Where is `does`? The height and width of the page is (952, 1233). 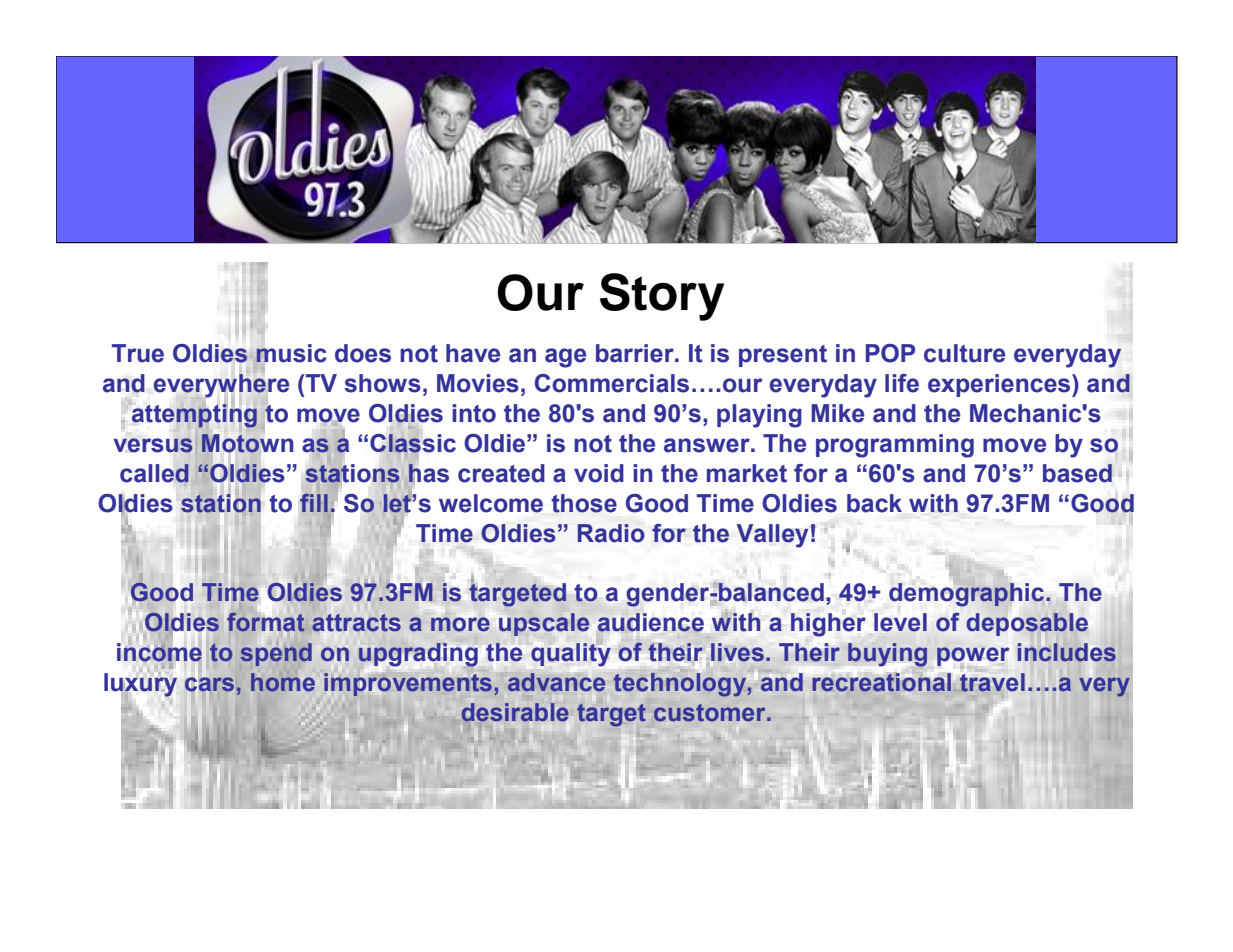
does is located at coordinates (363, 353).
